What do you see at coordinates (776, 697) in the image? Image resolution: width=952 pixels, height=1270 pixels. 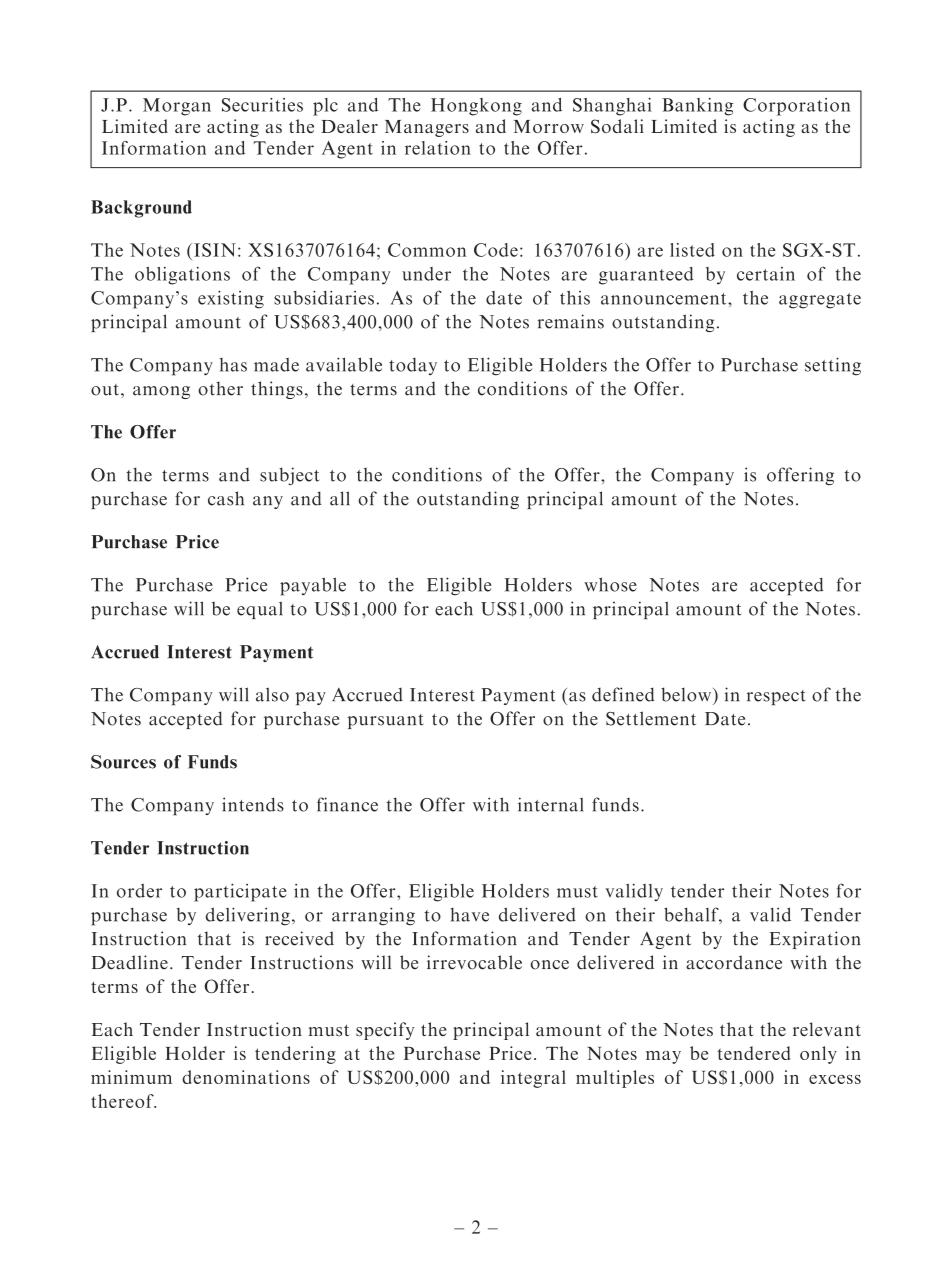 I see `respect` at bounding box center [776, 697].
